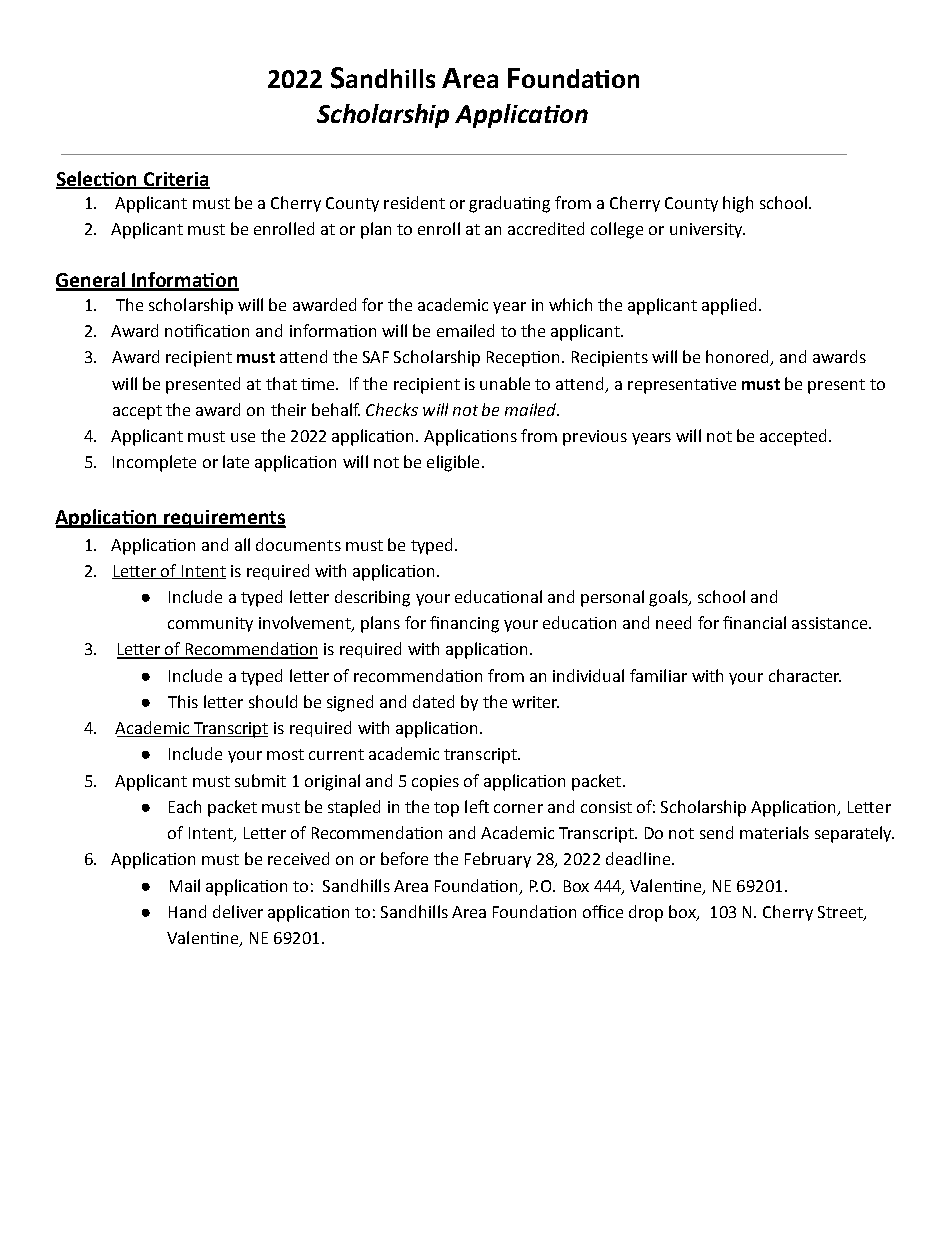  What do you see at coordinates (433, 701) in the document?
I see `dated` at bounding box center [433, 701].
